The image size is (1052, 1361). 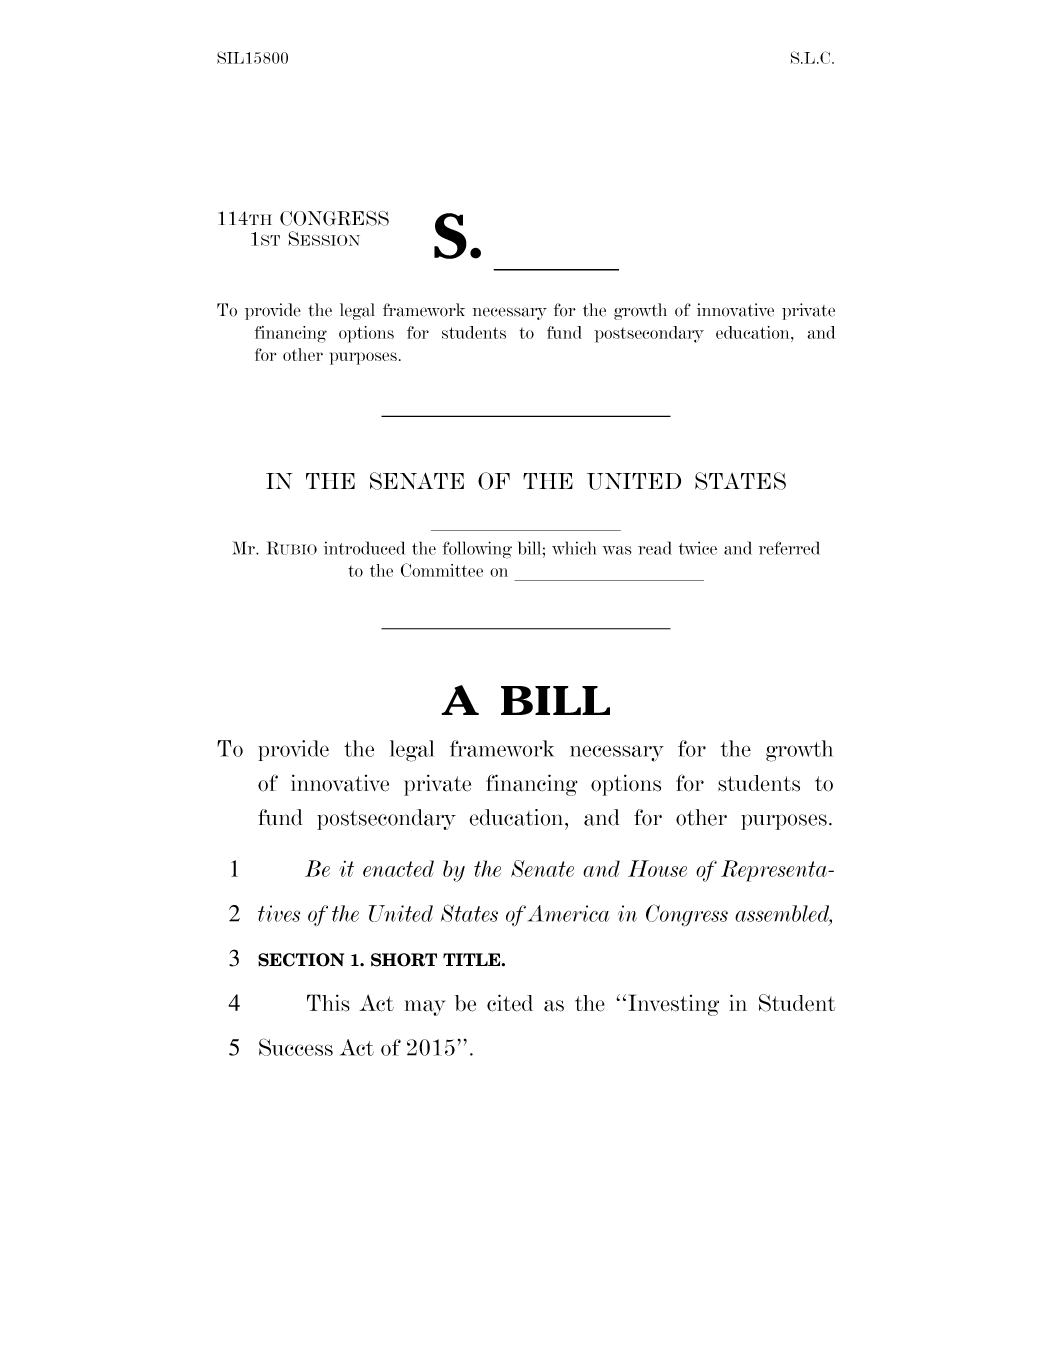 What do you see at coordinates (674, 1005) in the screenshot?
I see `Investing` at bounding box center [674, 1005].
